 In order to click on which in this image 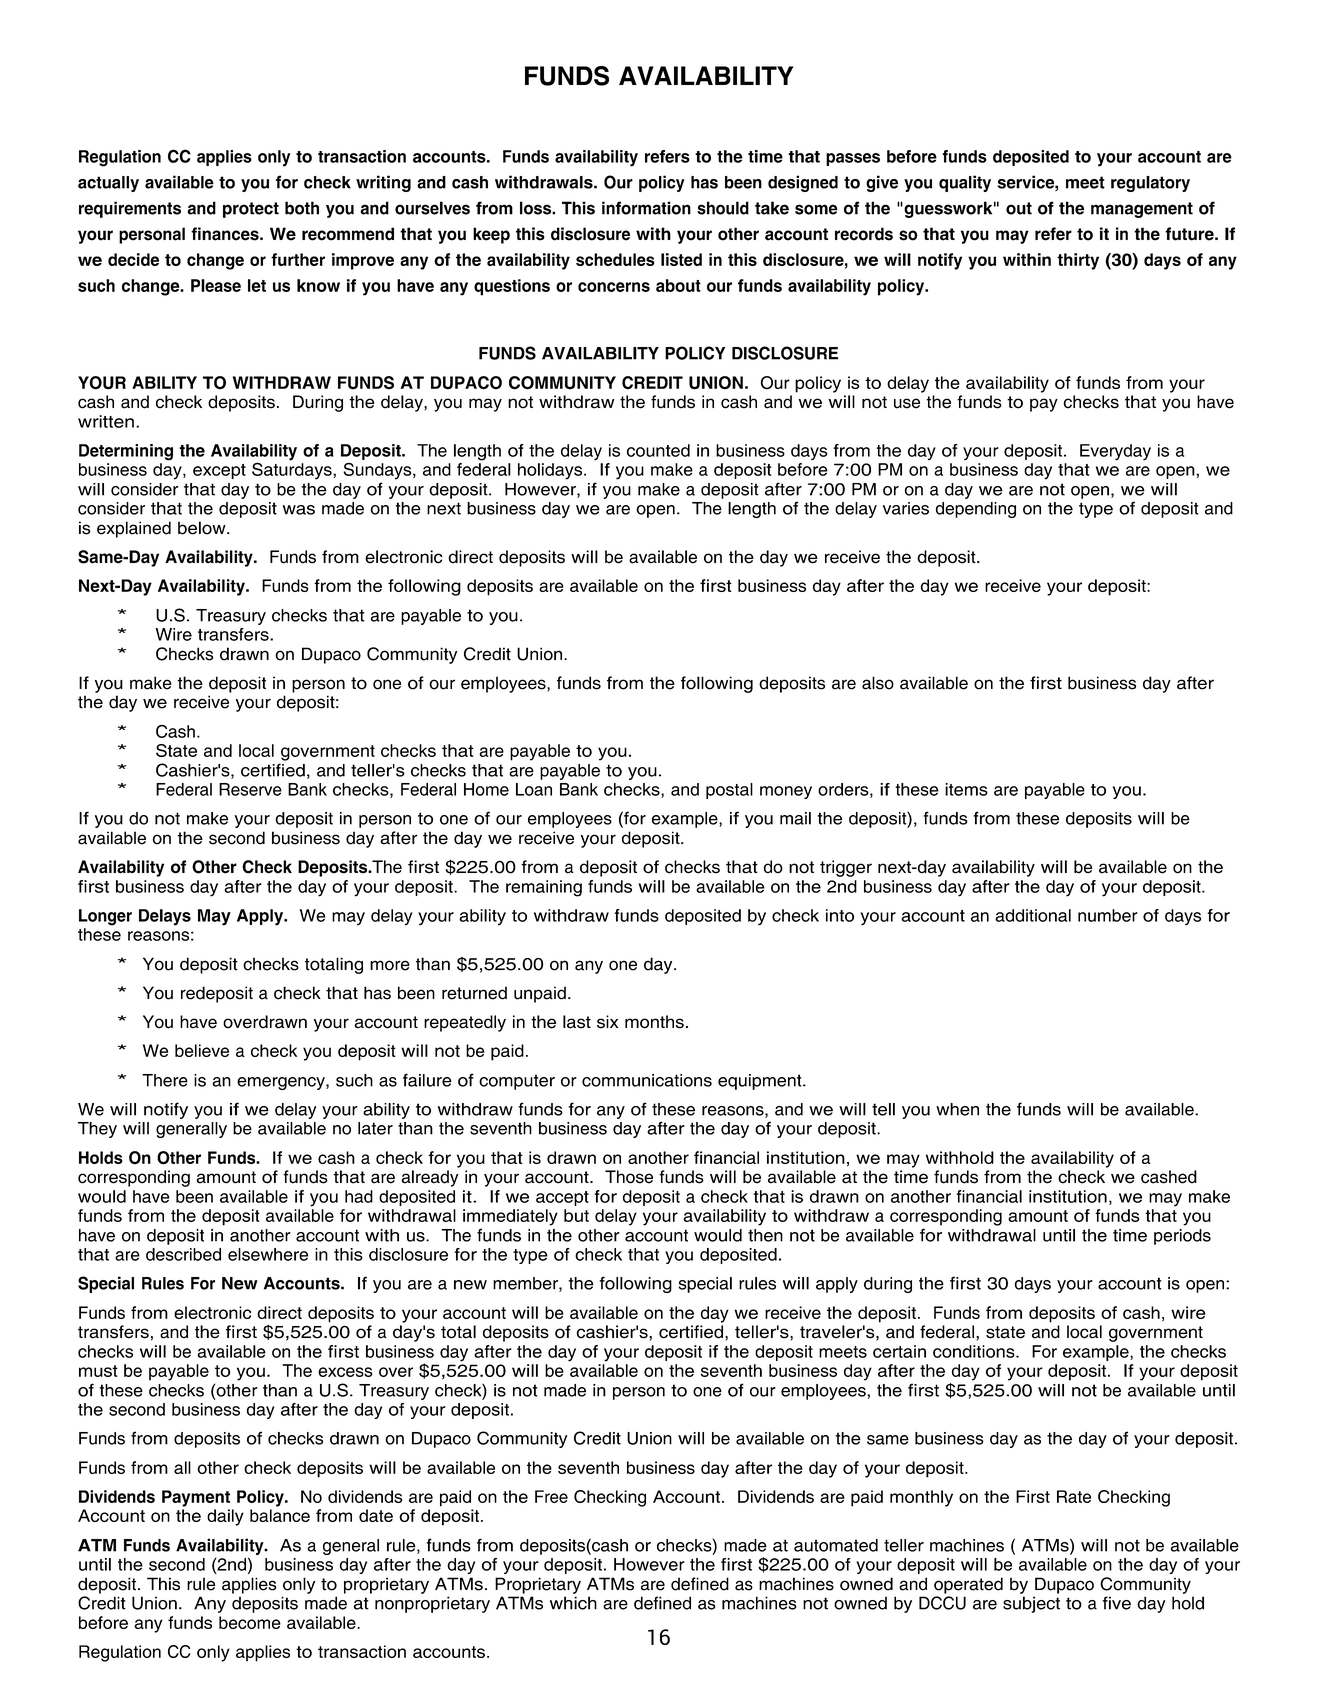, I will do `click(573, 1603)`.
